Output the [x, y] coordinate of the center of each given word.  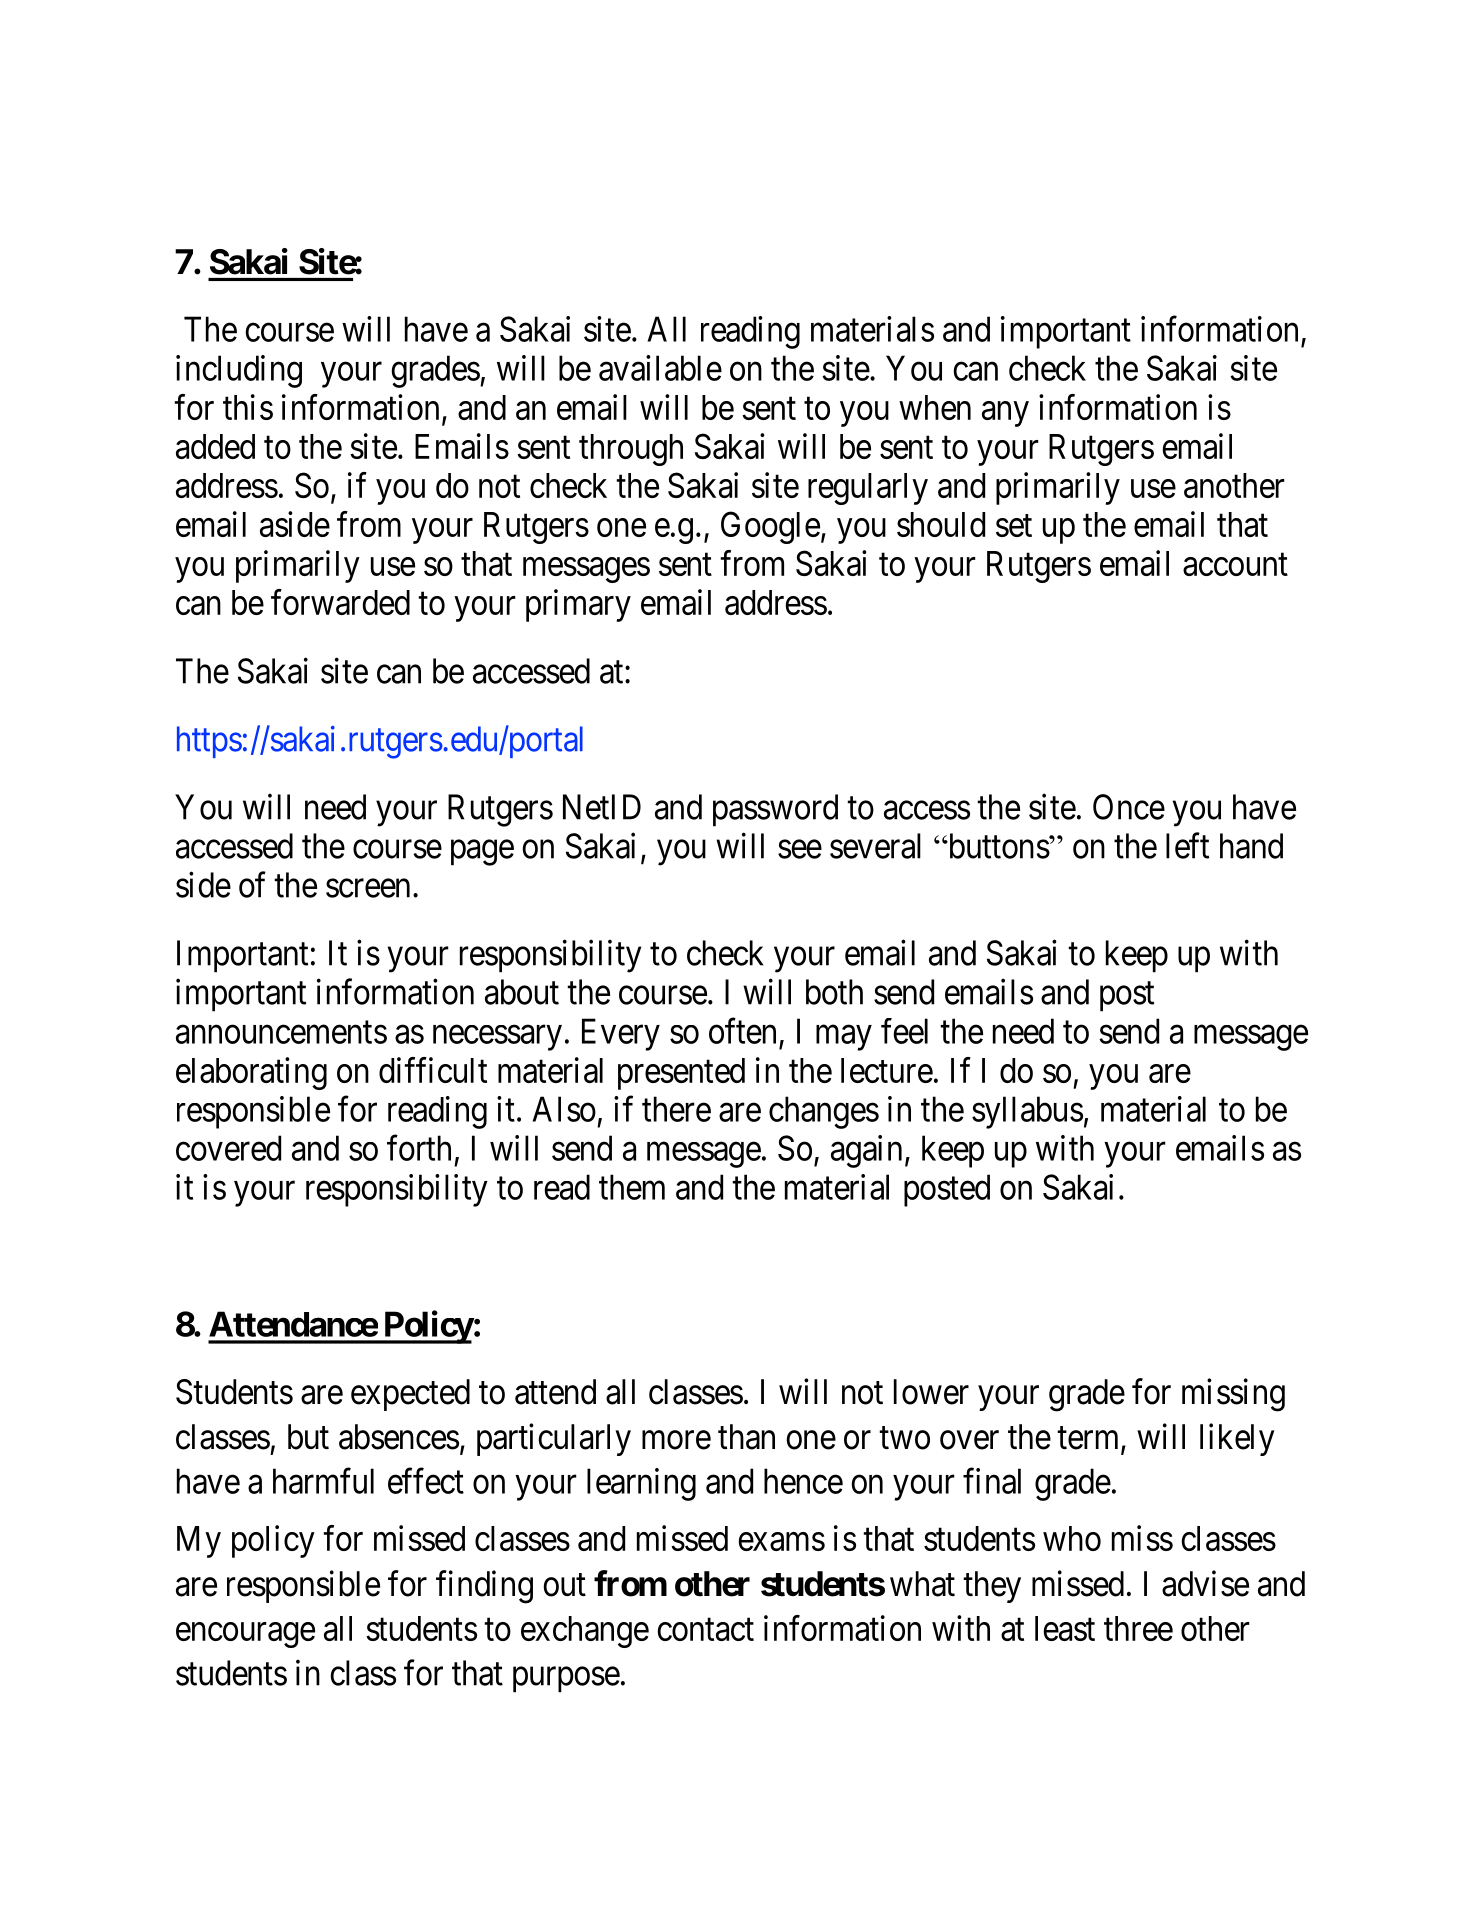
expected [410, 1395]
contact [705, 1630]
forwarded [340, 602]
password [775, 810]
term [1089, 1439]
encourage [245, 1635]
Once [1129, 807]
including [239, 371]
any [1005, 414]
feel [904, 1031]
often [742, 1031]
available [660, 368]
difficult [433, 1070]
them [632, 1187]
